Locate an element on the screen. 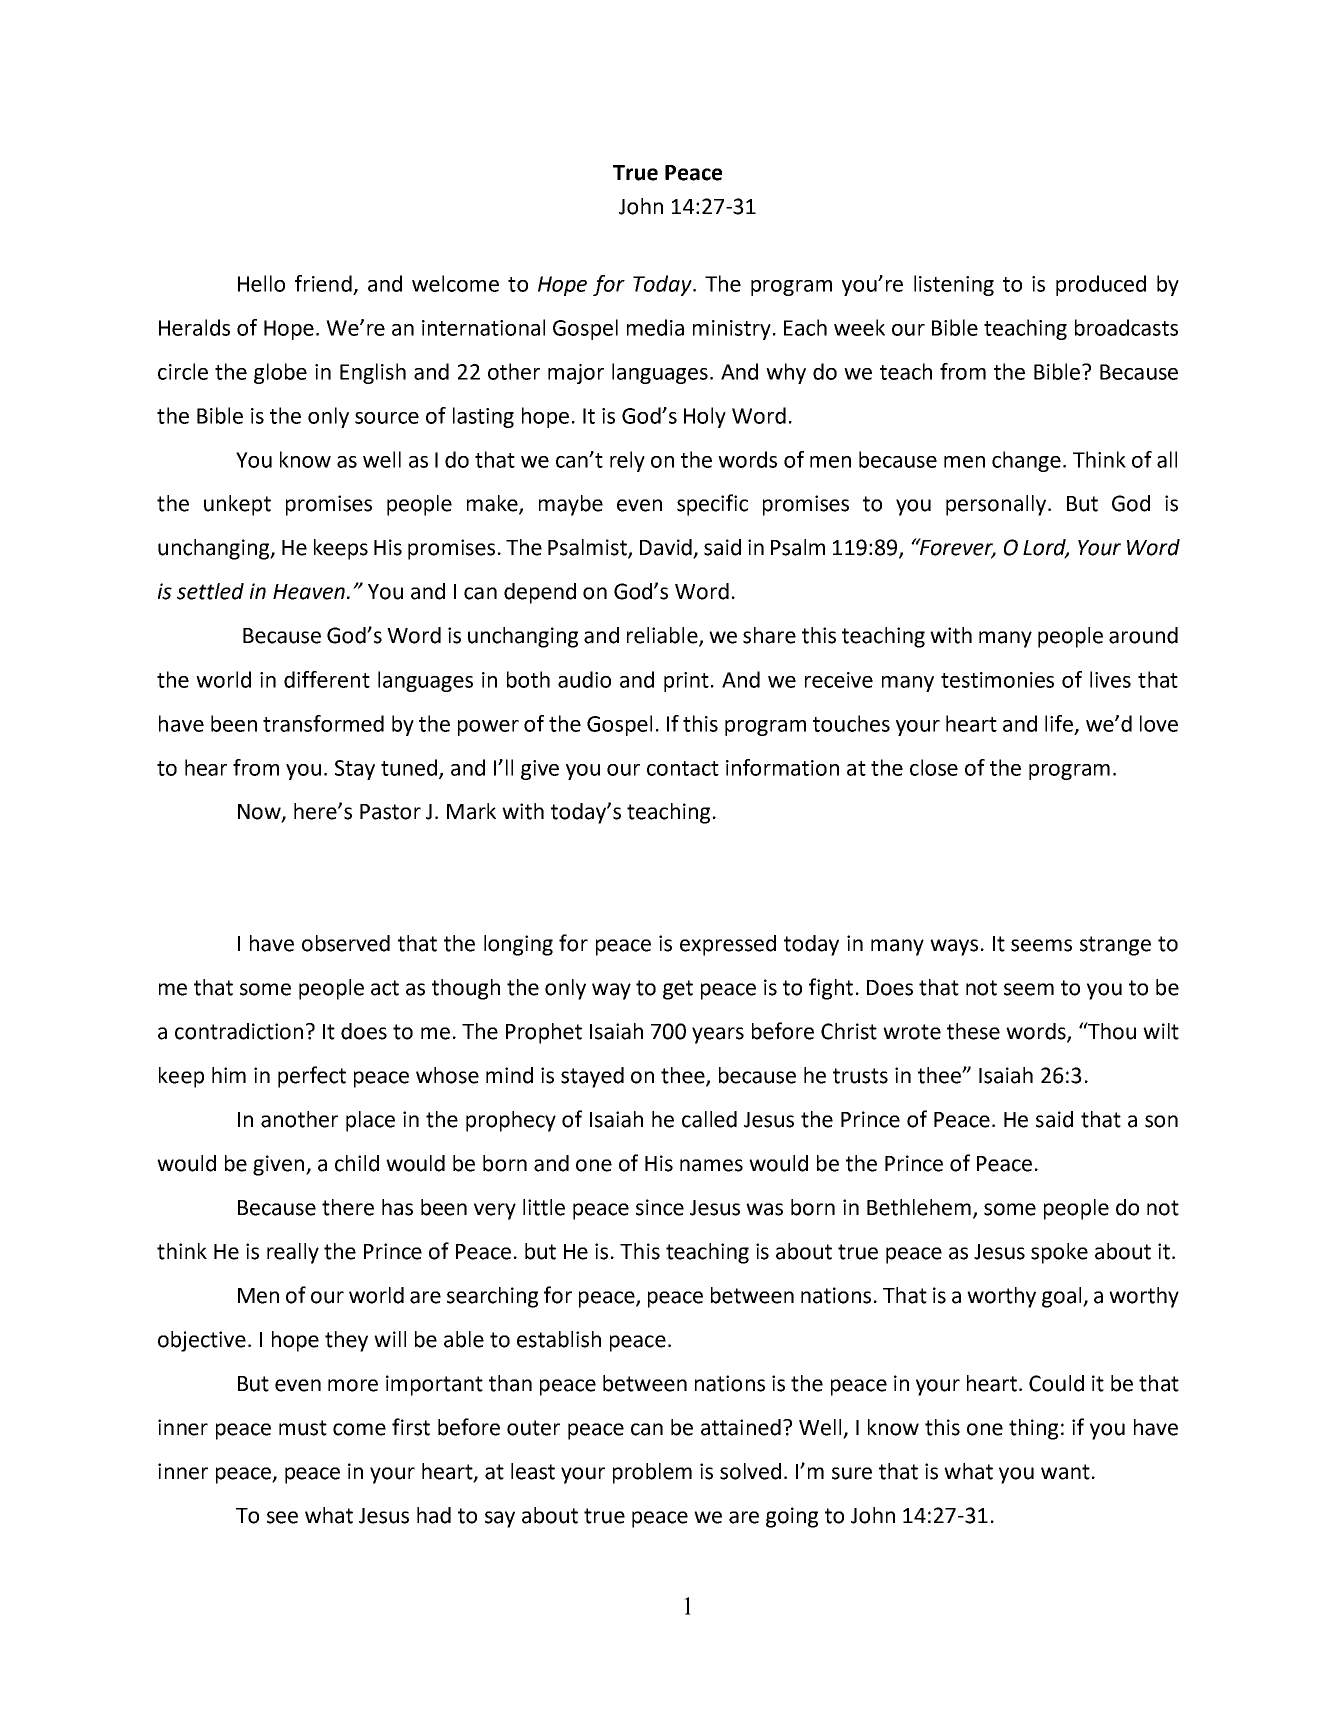  want is located at coordinates (1065, 1472).
